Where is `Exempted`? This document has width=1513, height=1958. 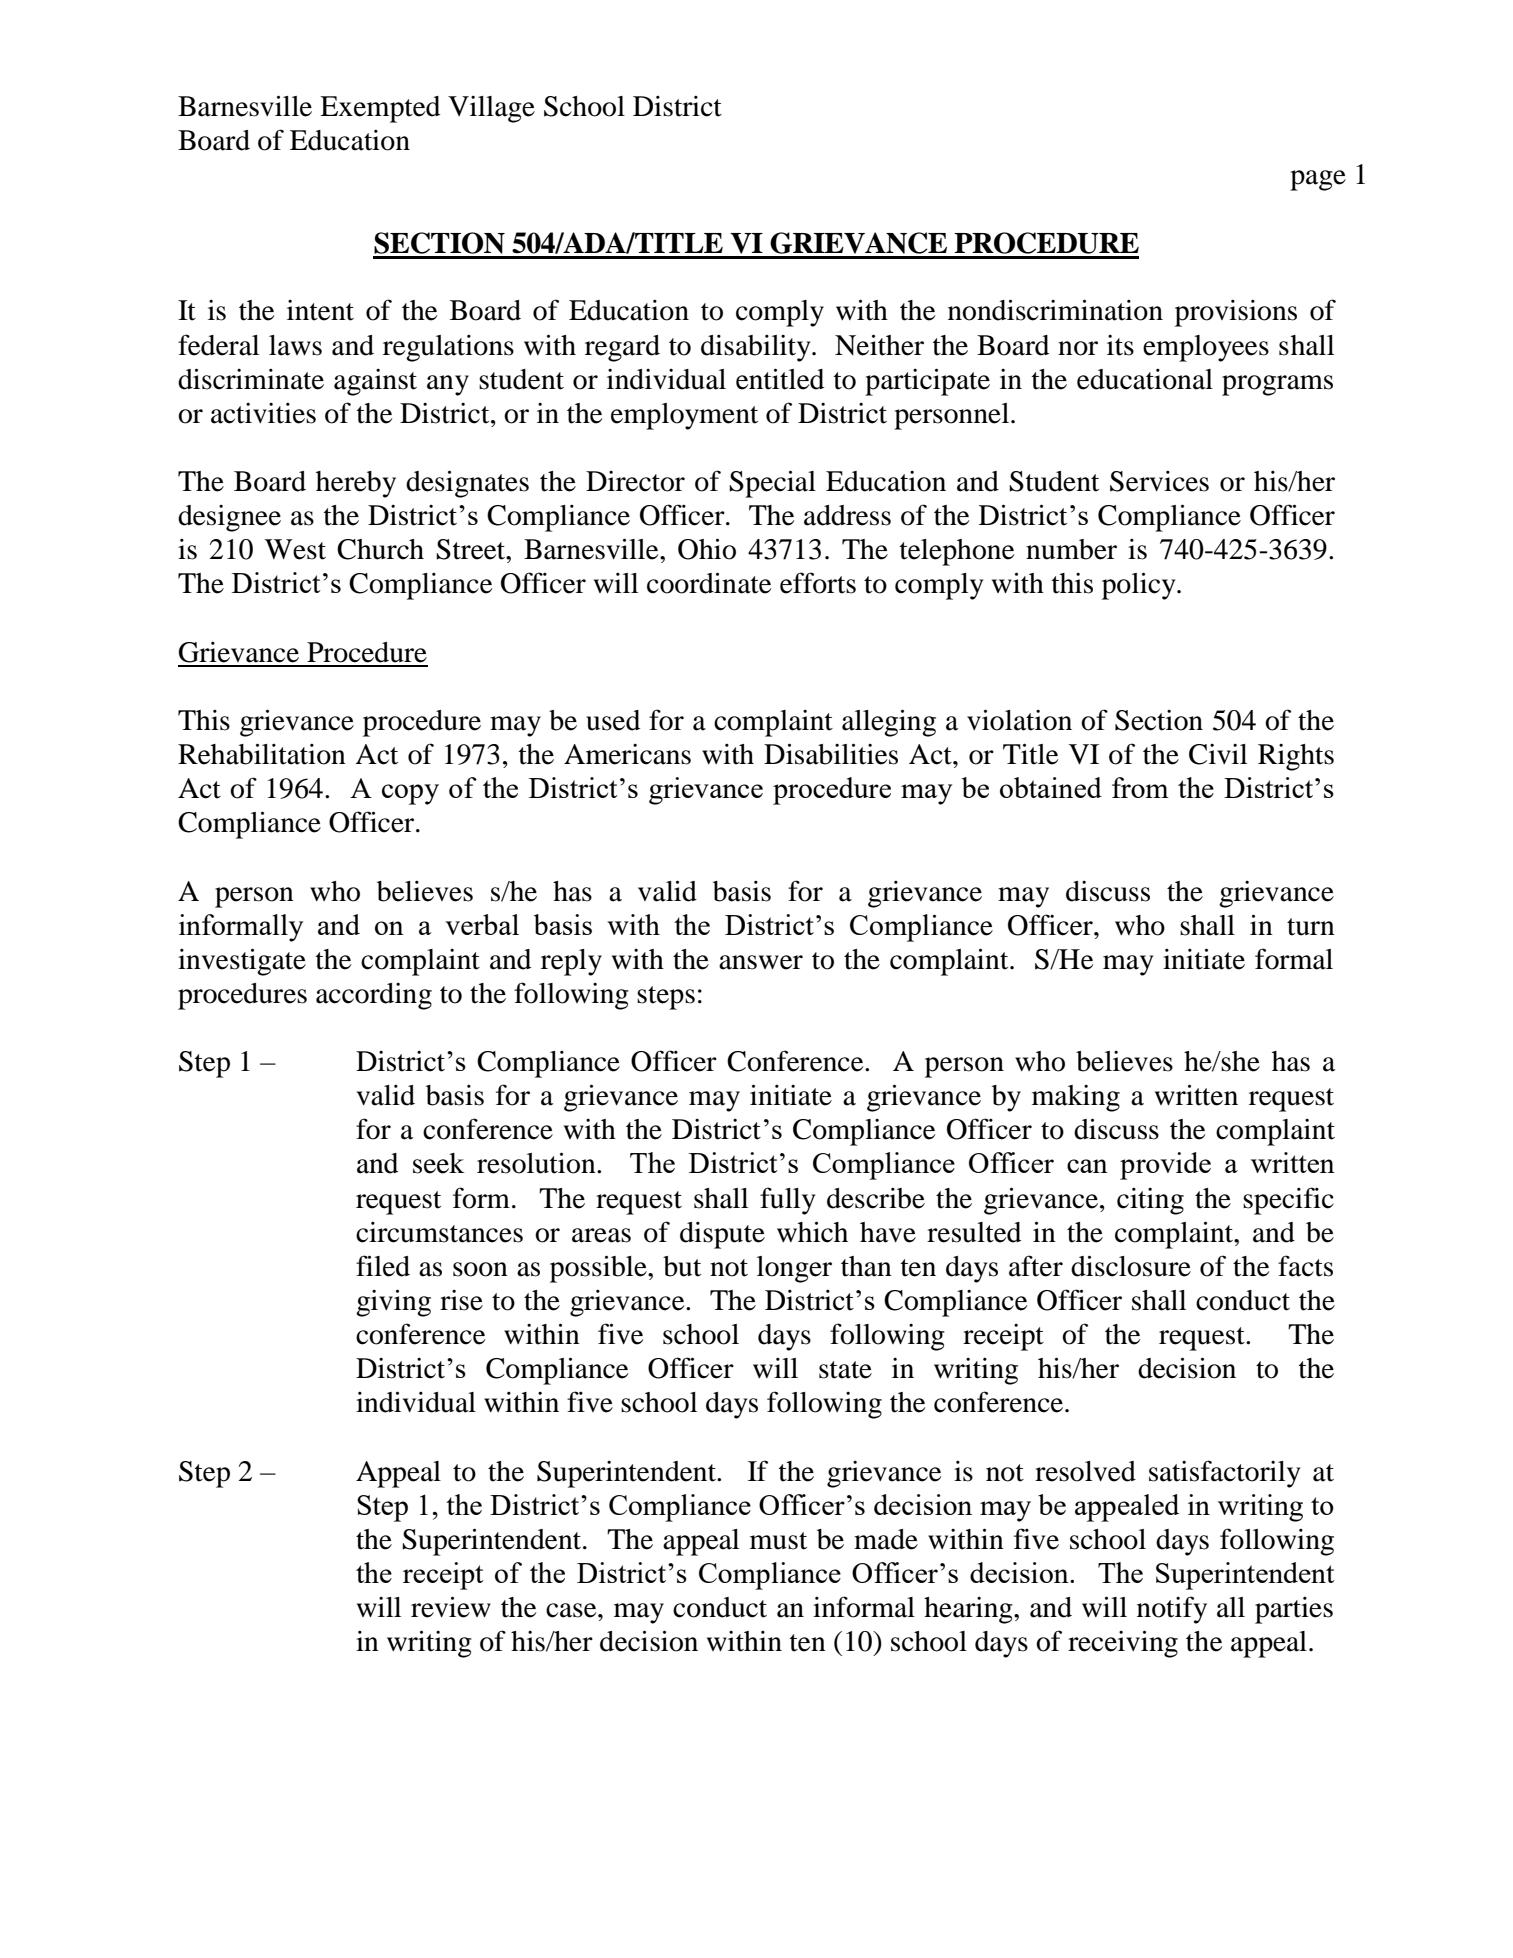 Exempted is located at coordinates (380, 109).
